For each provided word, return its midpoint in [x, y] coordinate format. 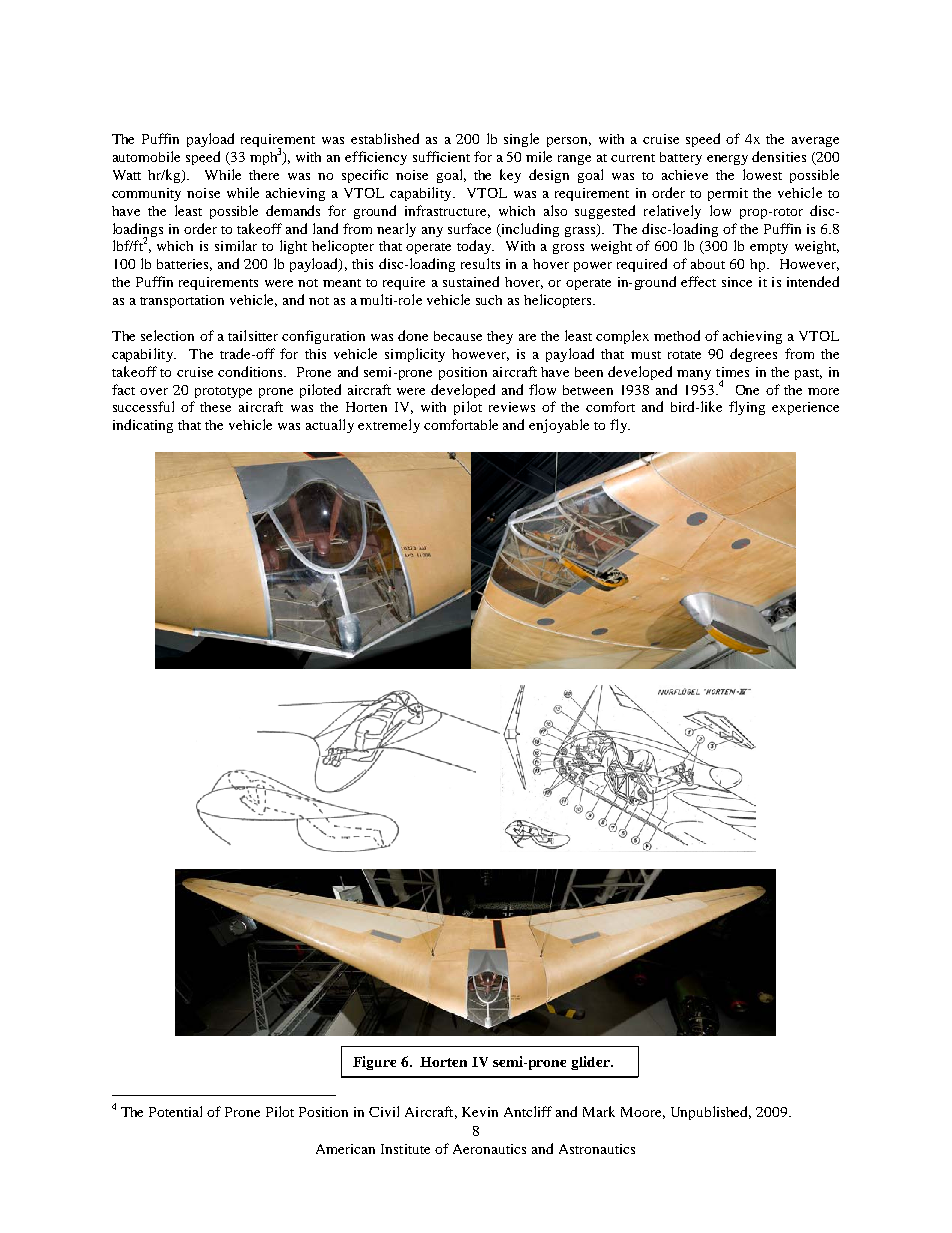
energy [727, 160]
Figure [374, 1063]
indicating [143, 426]
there [264, 175]
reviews [512, 407]
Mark [599, 1111]
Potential [175, 1111]
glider [591, 1063]
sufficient [441, 156]
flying [747, 408]
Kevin [480, 1112]
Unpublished [711, 1113]
